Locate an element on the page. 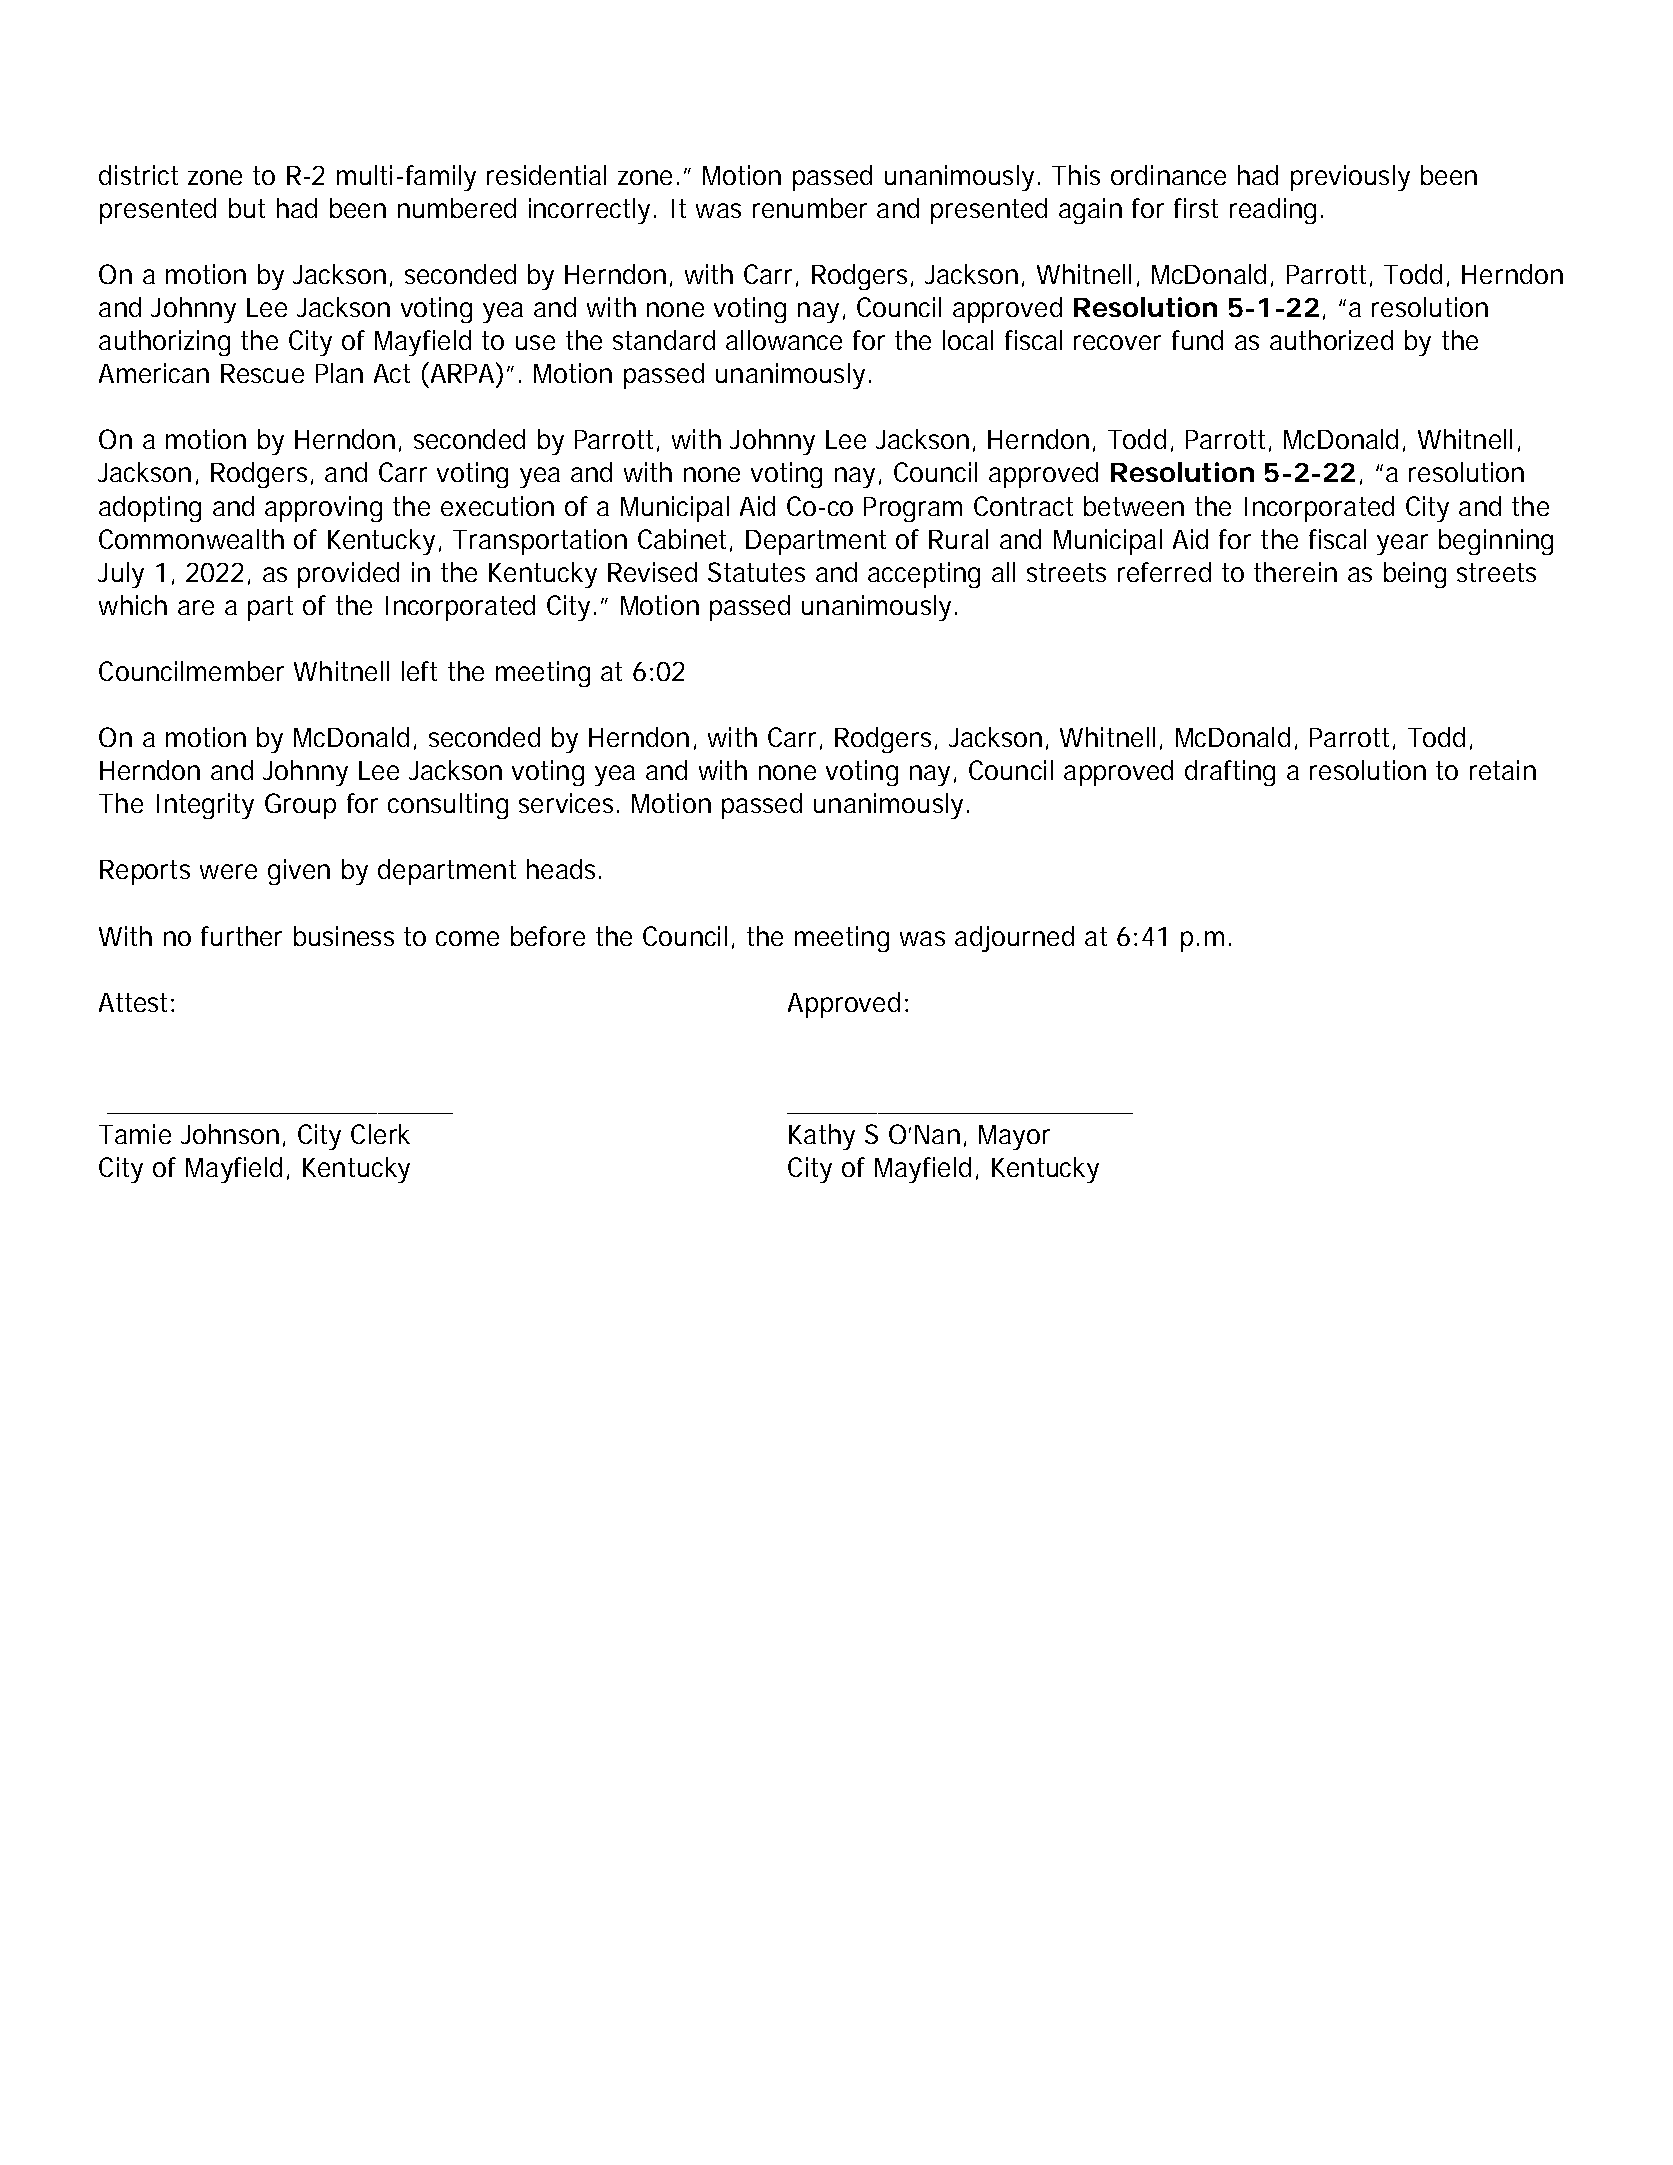 This image has width=1673, height=2165. reading is located at coordinates (1273, 211).
